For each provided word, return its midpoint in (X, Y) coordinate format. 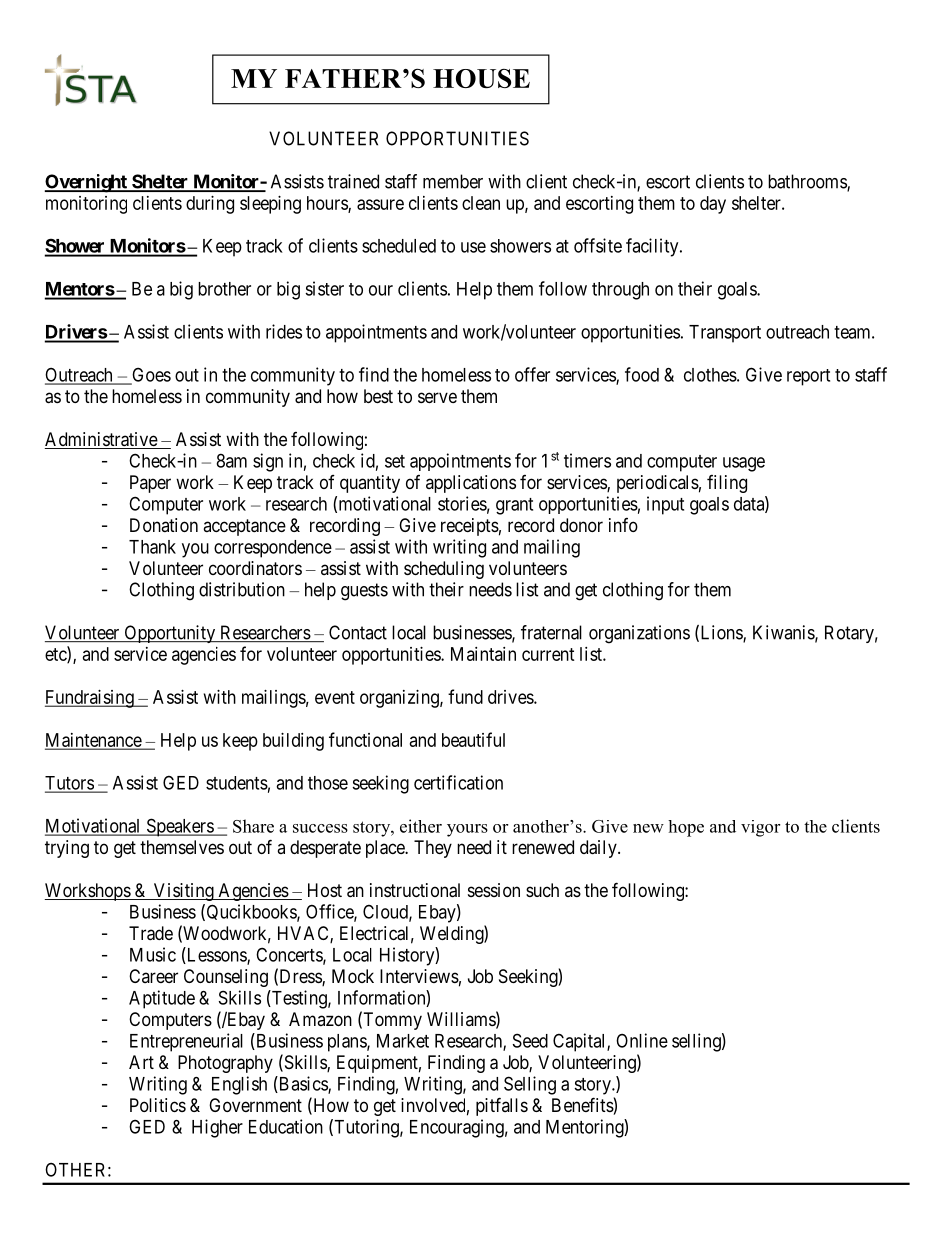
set (395, 461)
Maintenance (94, 741)
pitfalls (502, 1106)
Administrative (102, 440)
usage (744, 464)
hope (686, 828)
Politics (158, 1105)
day (713, 205)
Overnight (86, 183)
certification (458, 782)
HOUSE (481, 78)
